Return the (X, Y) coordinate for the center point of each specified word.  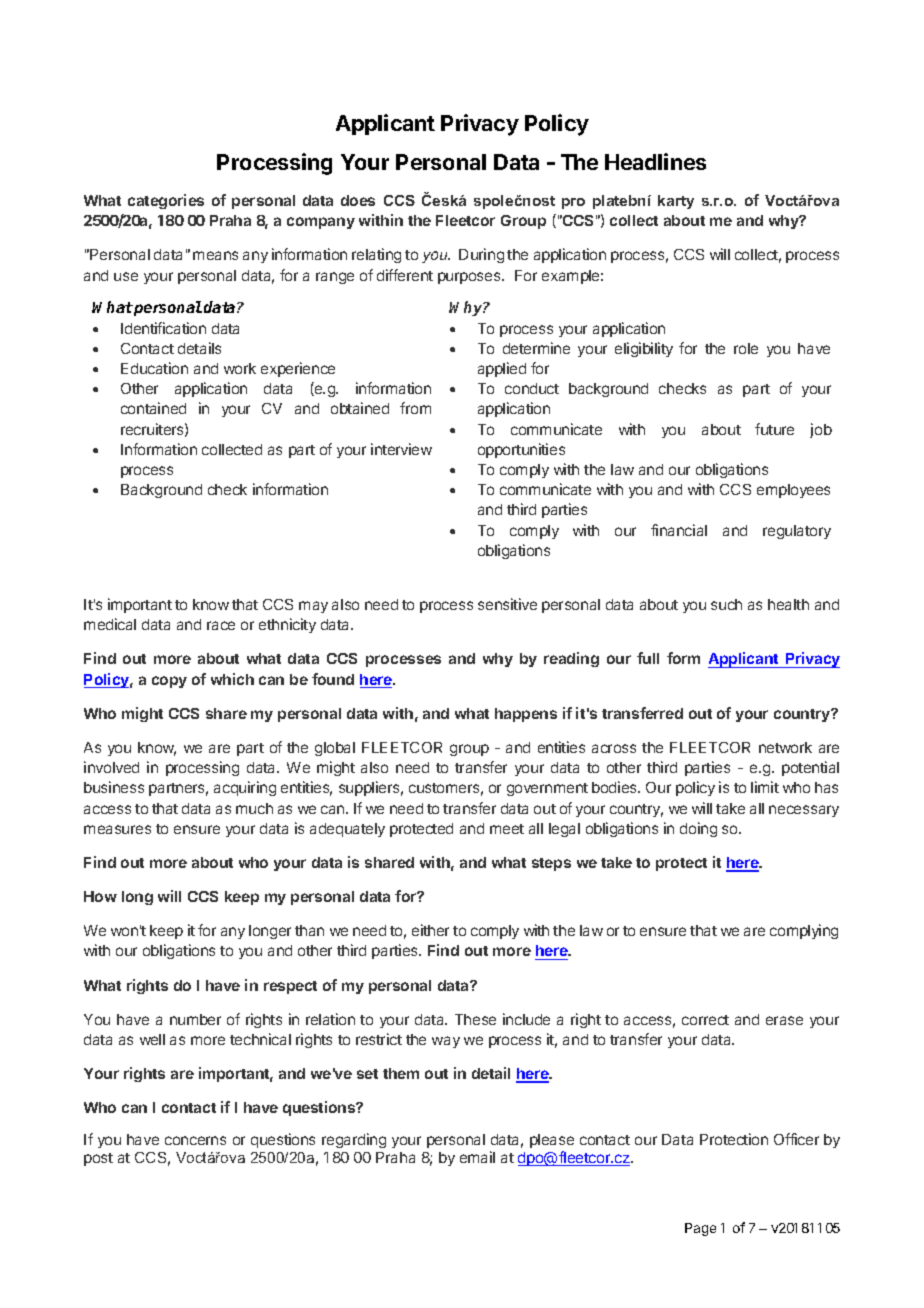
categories (166, 201)
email (477, 1157)
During (481, 255)
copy (169, 682)
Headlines (655, 161)
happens (526, 715)
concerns (195, 1140)
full (648, 658)
